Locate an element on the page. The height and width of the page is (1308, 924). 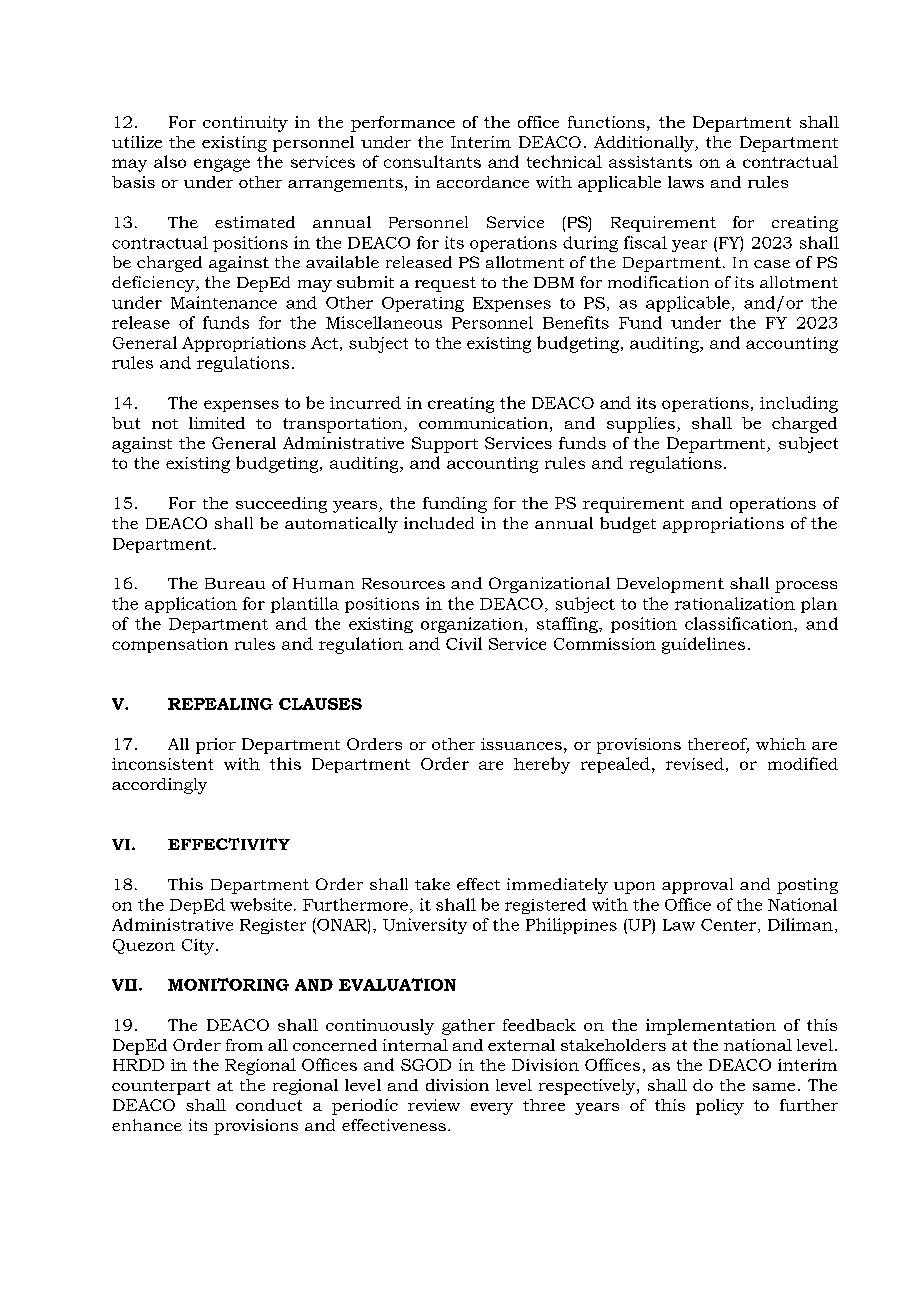
consultants is located at coordinates (432, 161).
